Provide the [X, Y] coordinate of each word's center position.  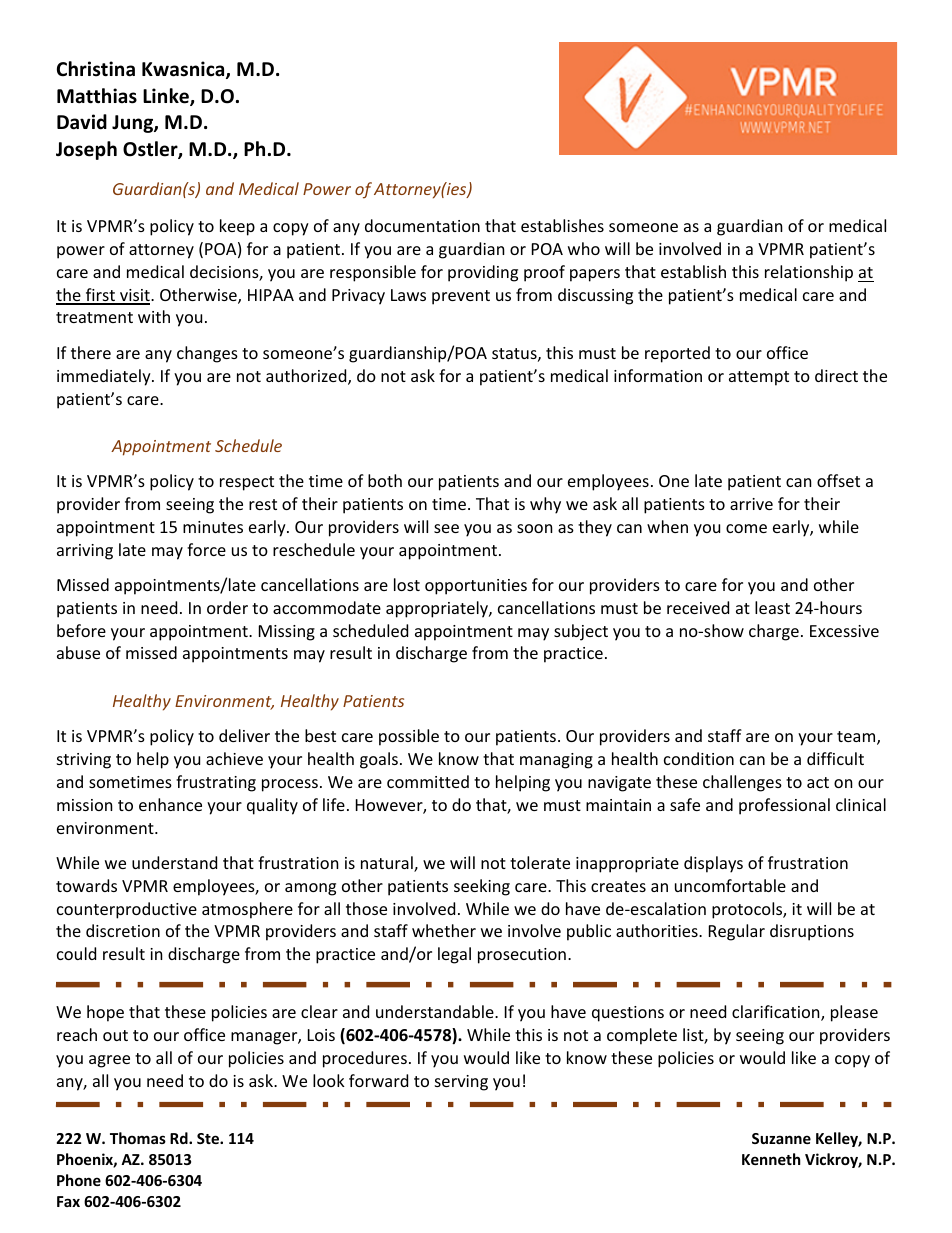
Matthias [97, 96]
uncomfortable [730, 885]
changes [207, 354]
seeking [482, 887]
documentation [422, 225]
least [772, 607]
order [227, 607]
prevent [461, 297]
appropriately [438, 609]
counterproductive [127, 910]
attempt [759, 378]
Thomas [138, 1138]
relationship [809, 273]
